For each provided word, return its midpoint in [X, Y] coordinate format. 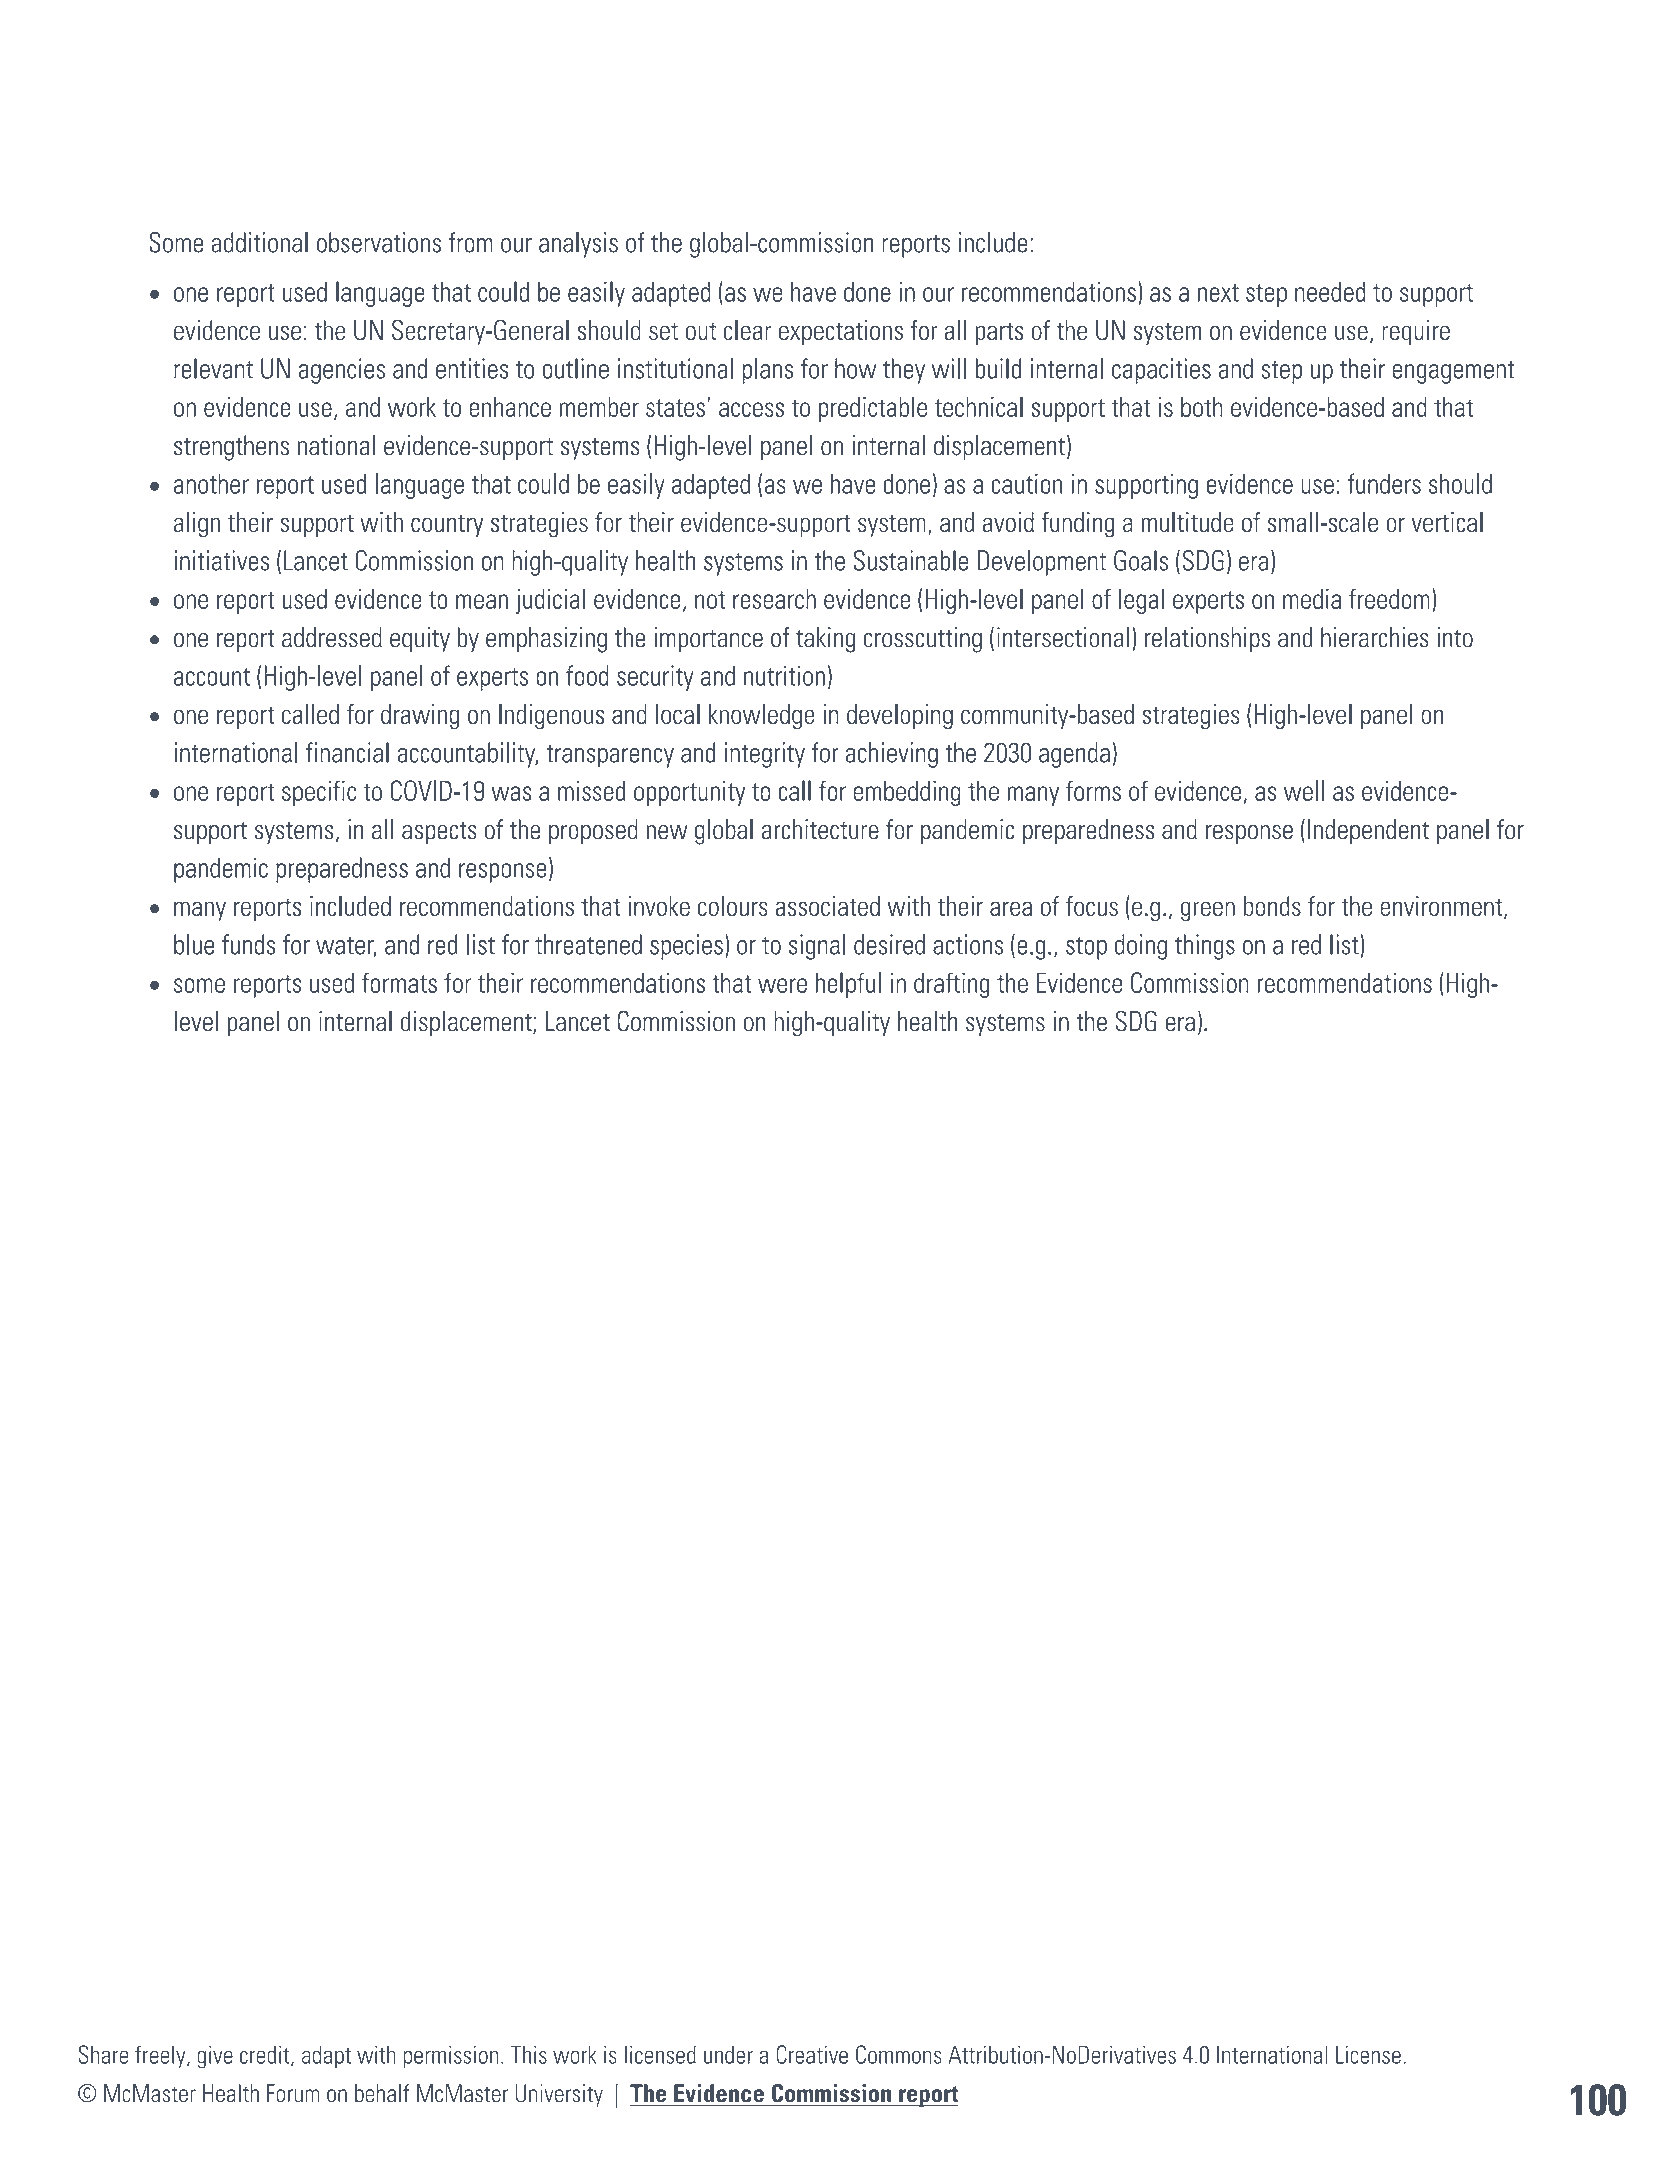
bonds [1272, 906]
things [1205, 947]
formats [399, 982]
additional [259, 242]
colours [733, 906]
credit [266, 2055]
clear [748, 330]
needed [1330, 291]
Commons [899, 2054]
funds [248, 944]
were [782, 985]
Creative [812, 2054]
